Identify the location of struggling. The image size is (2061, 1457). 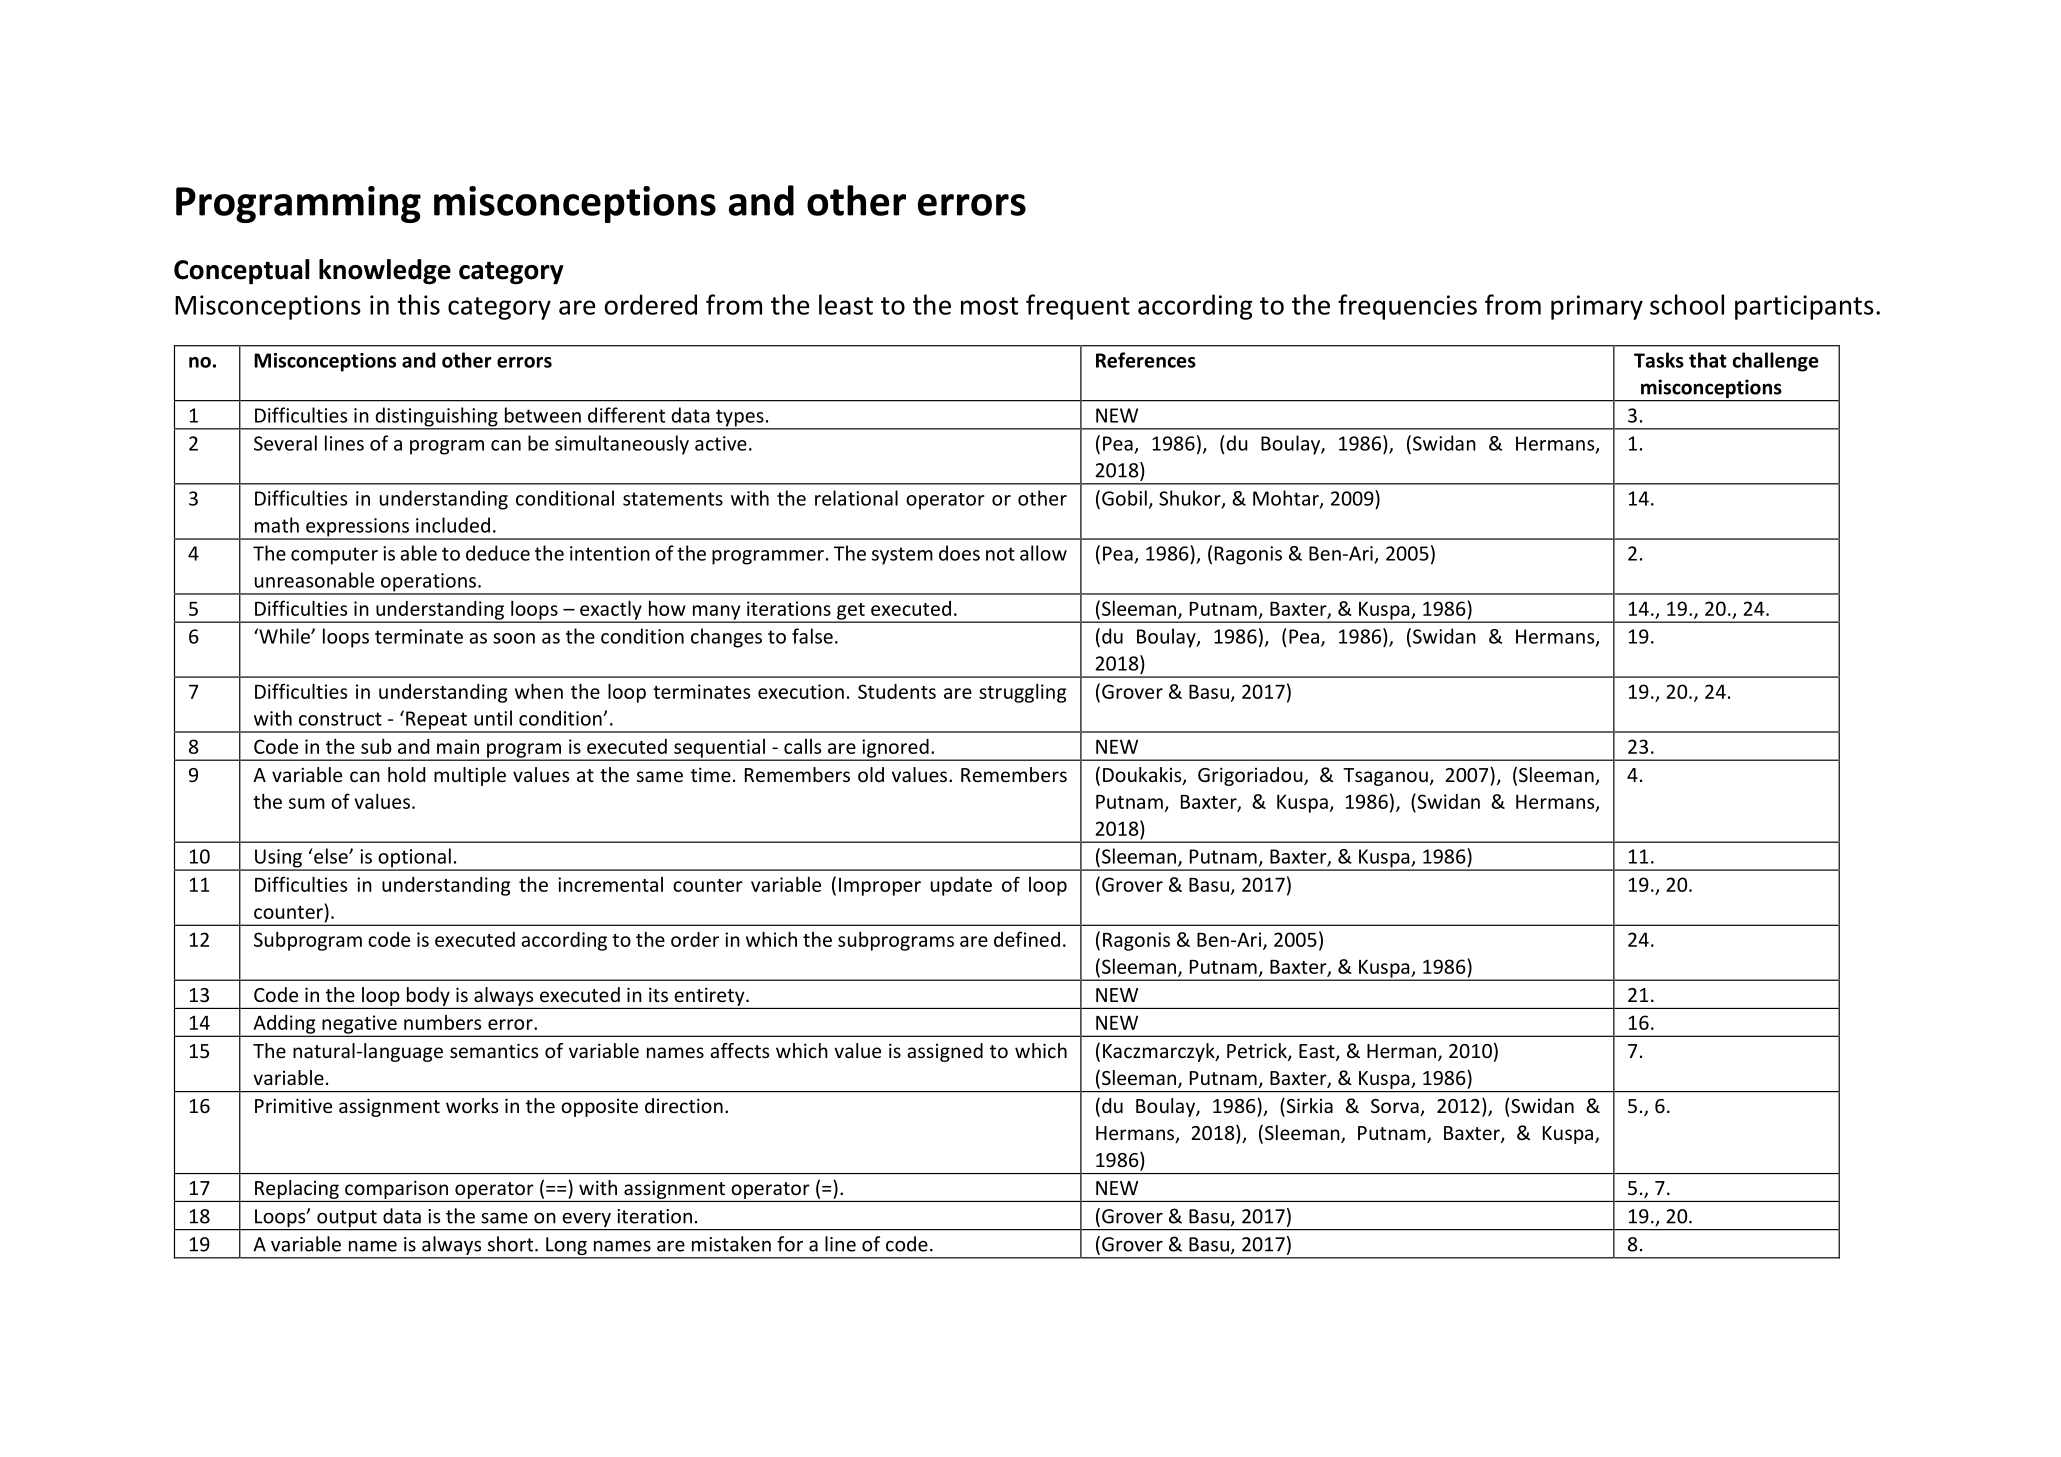
(1022, 693).
